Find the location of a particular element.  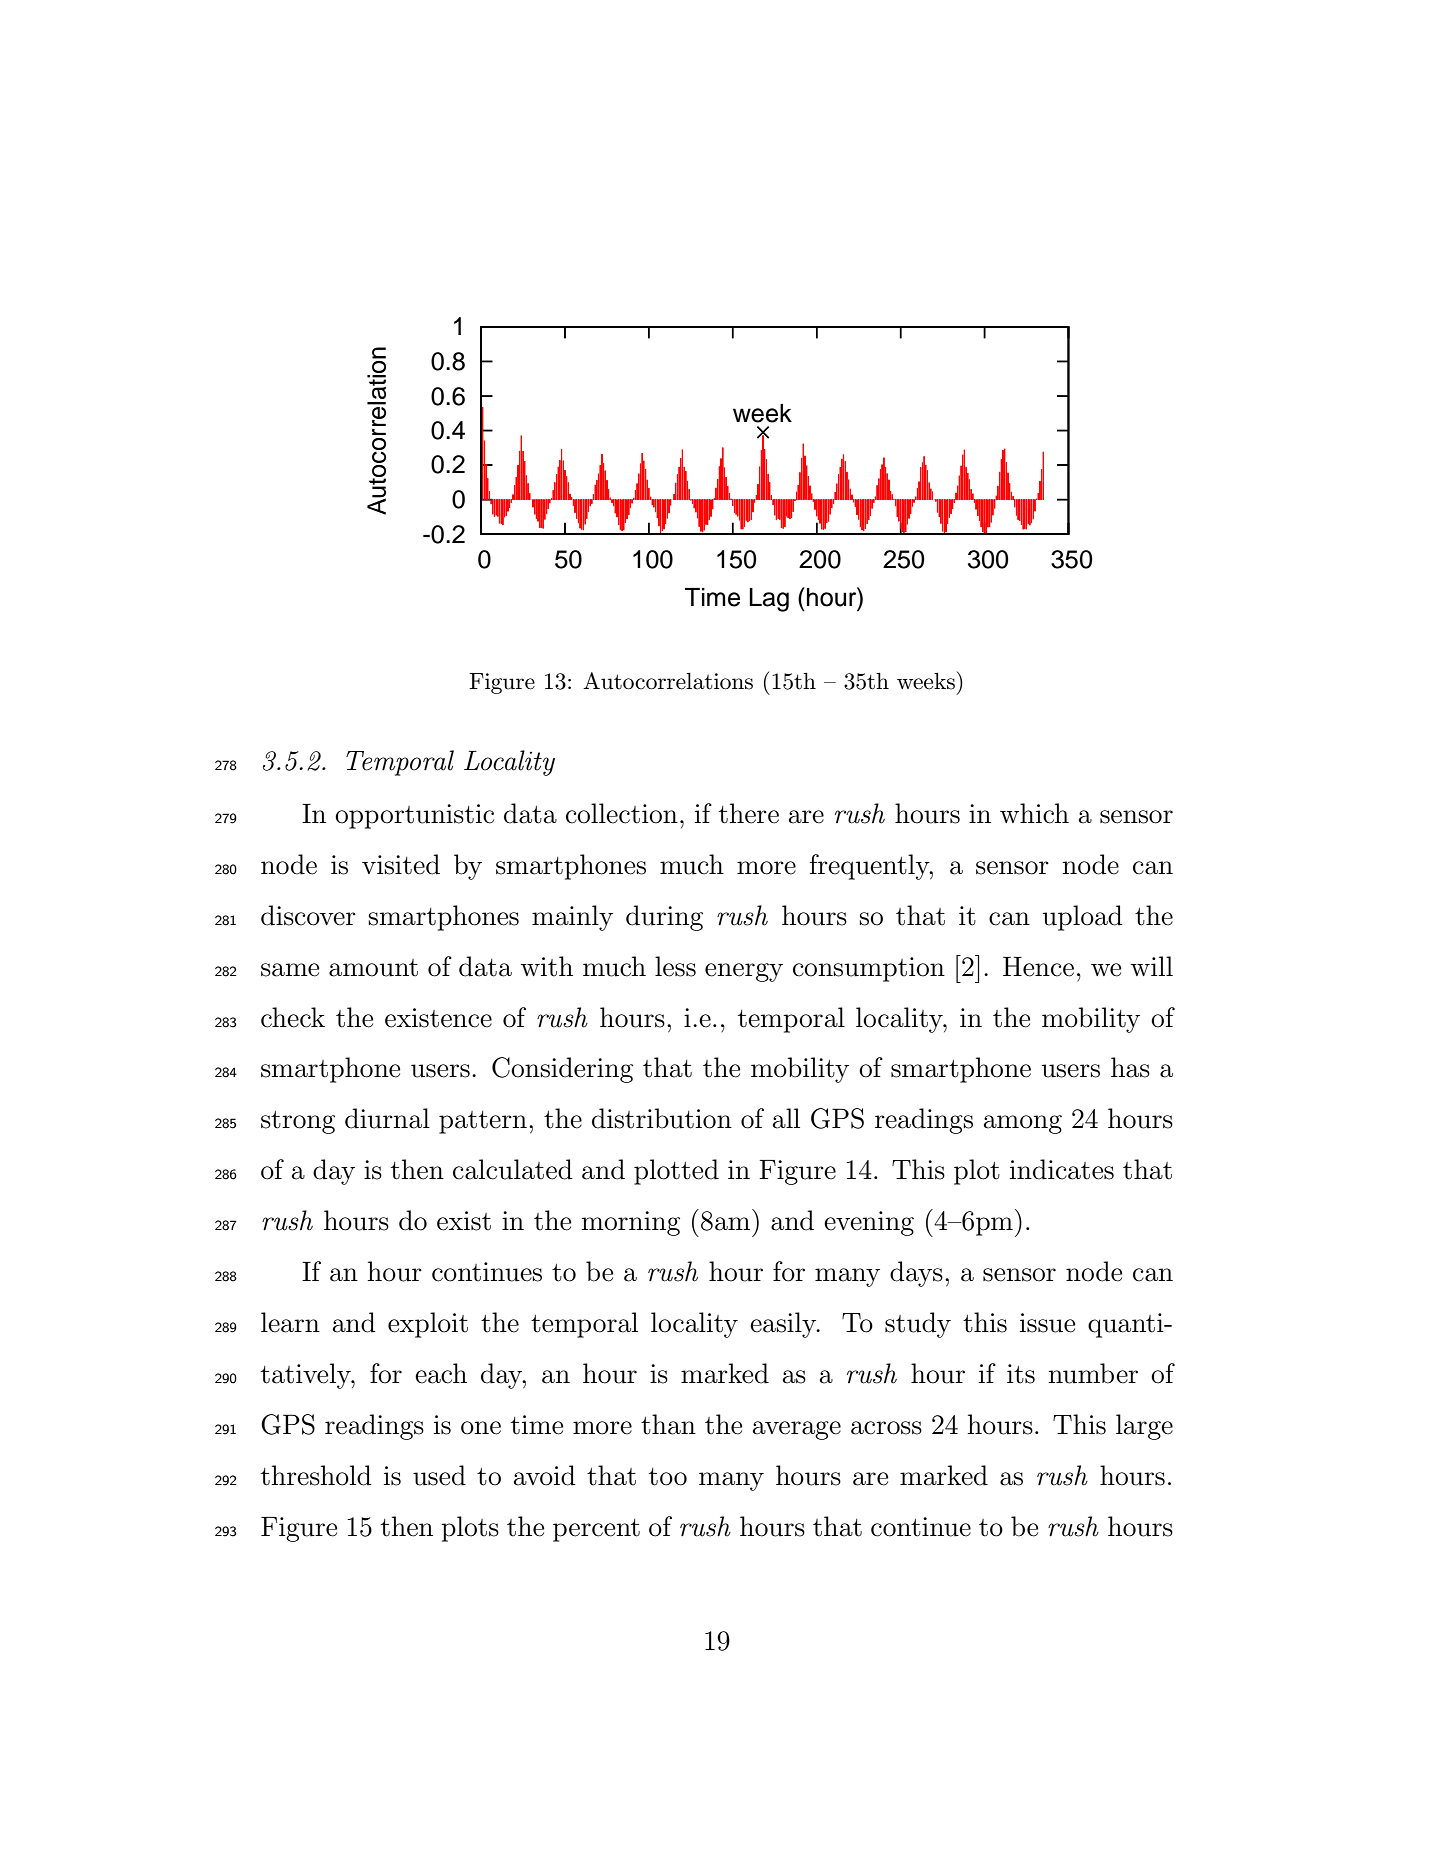

calculated is located at coordinates (513, 1169).
